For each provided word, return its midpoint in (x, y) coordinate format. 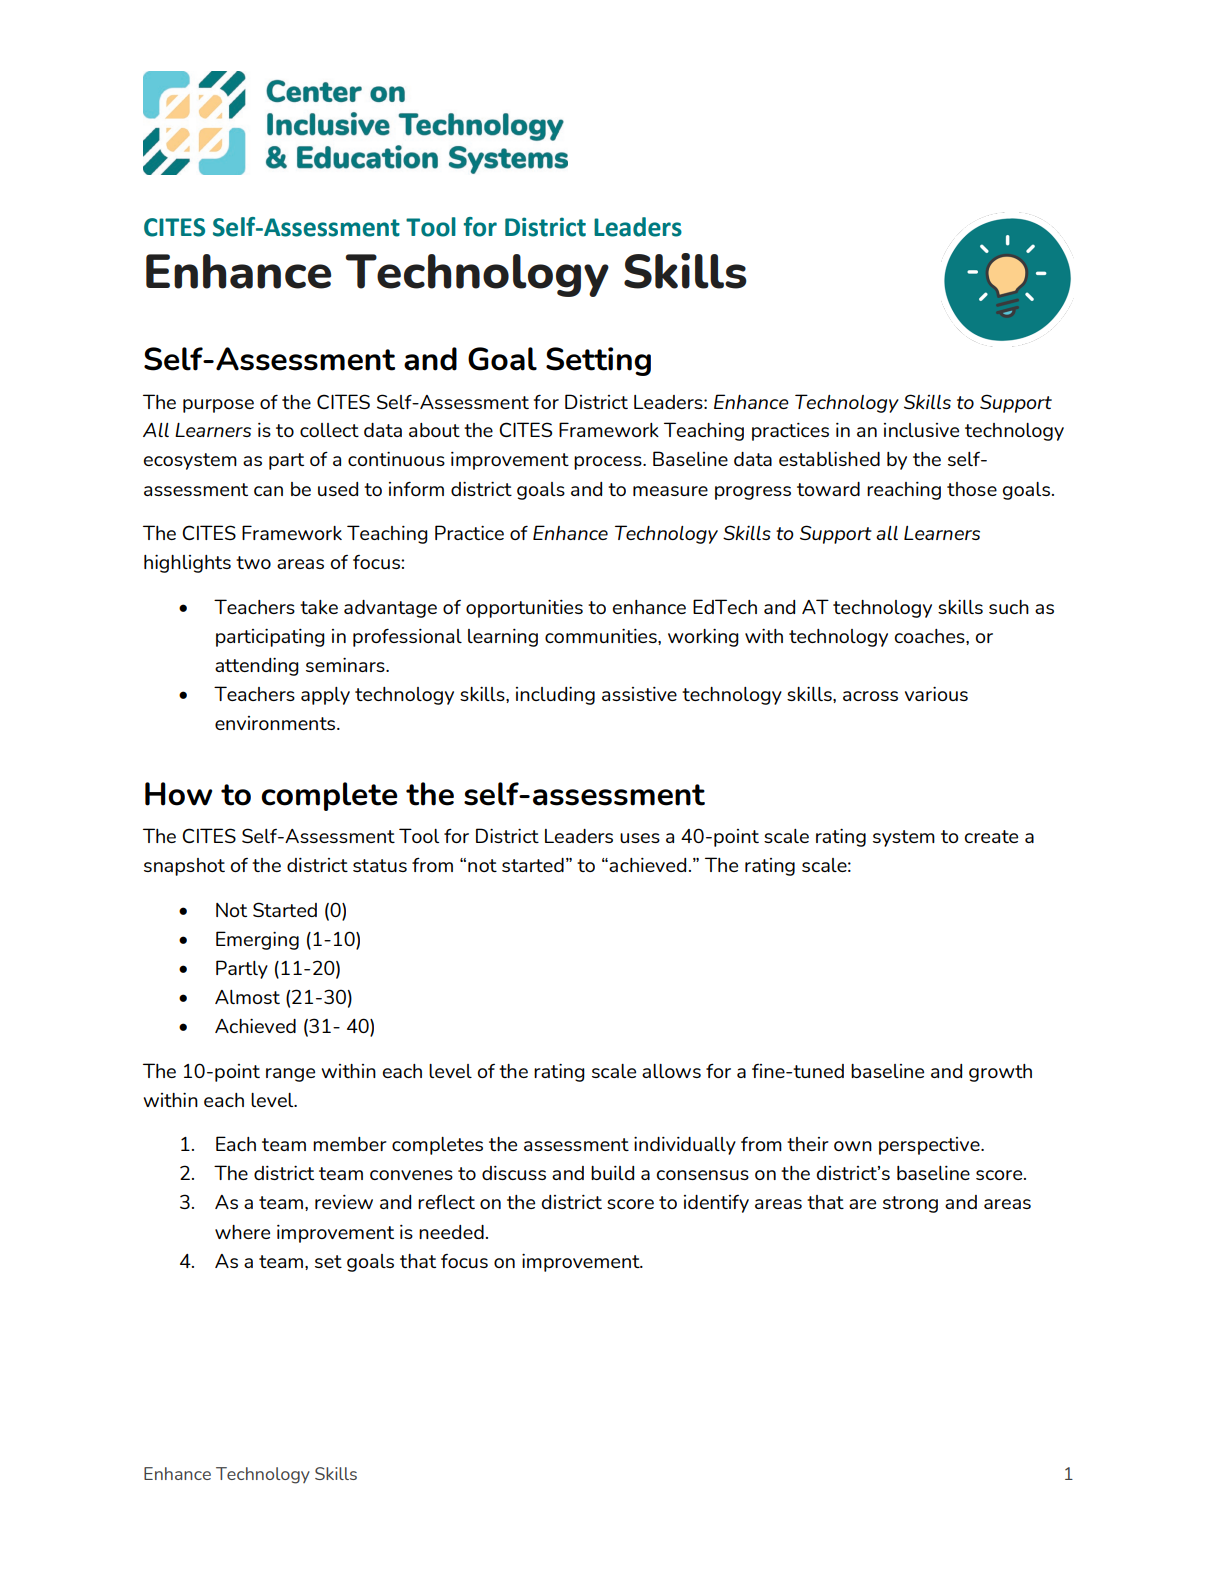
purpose (218, 406)
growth (1000, 1073)
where (242, 1232)
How (178, 794)
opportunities (524, 608)
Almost (247, 997)
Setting (598, 361)
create (991, 836)
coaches (930, 637)
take (319, 607)
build (612, 1173)
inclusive (921, 430)
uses (640, 838)
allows (671, 1071)
